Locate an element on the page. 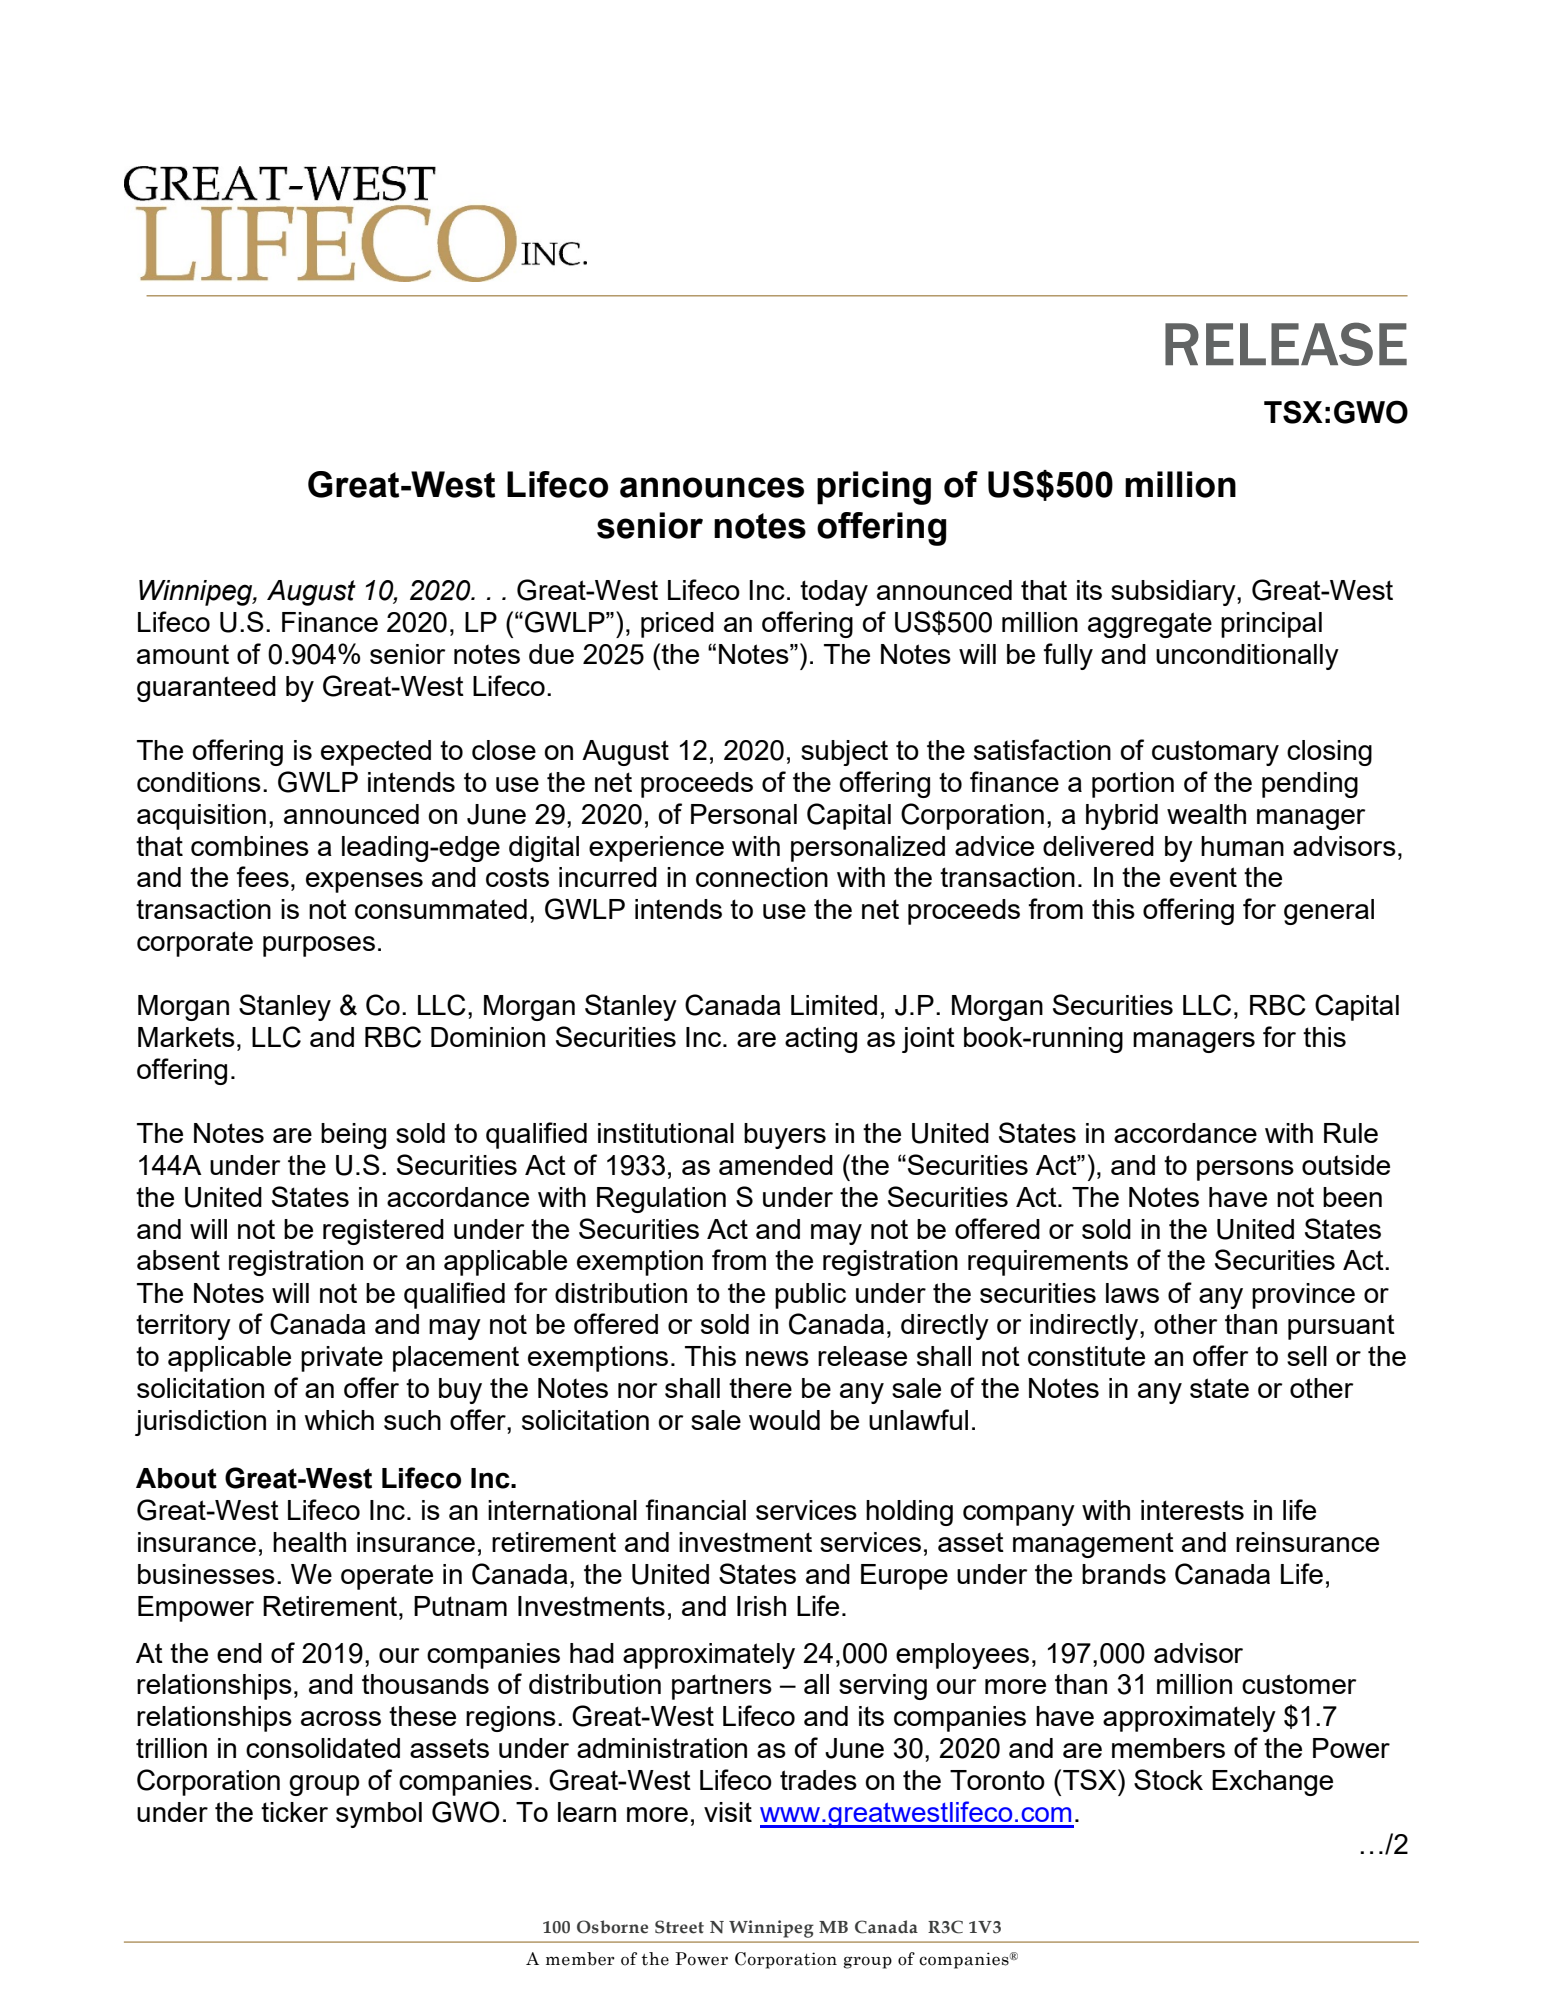 The image size is (1545, 1999). ticker is located at coordinates (294, 1812).
